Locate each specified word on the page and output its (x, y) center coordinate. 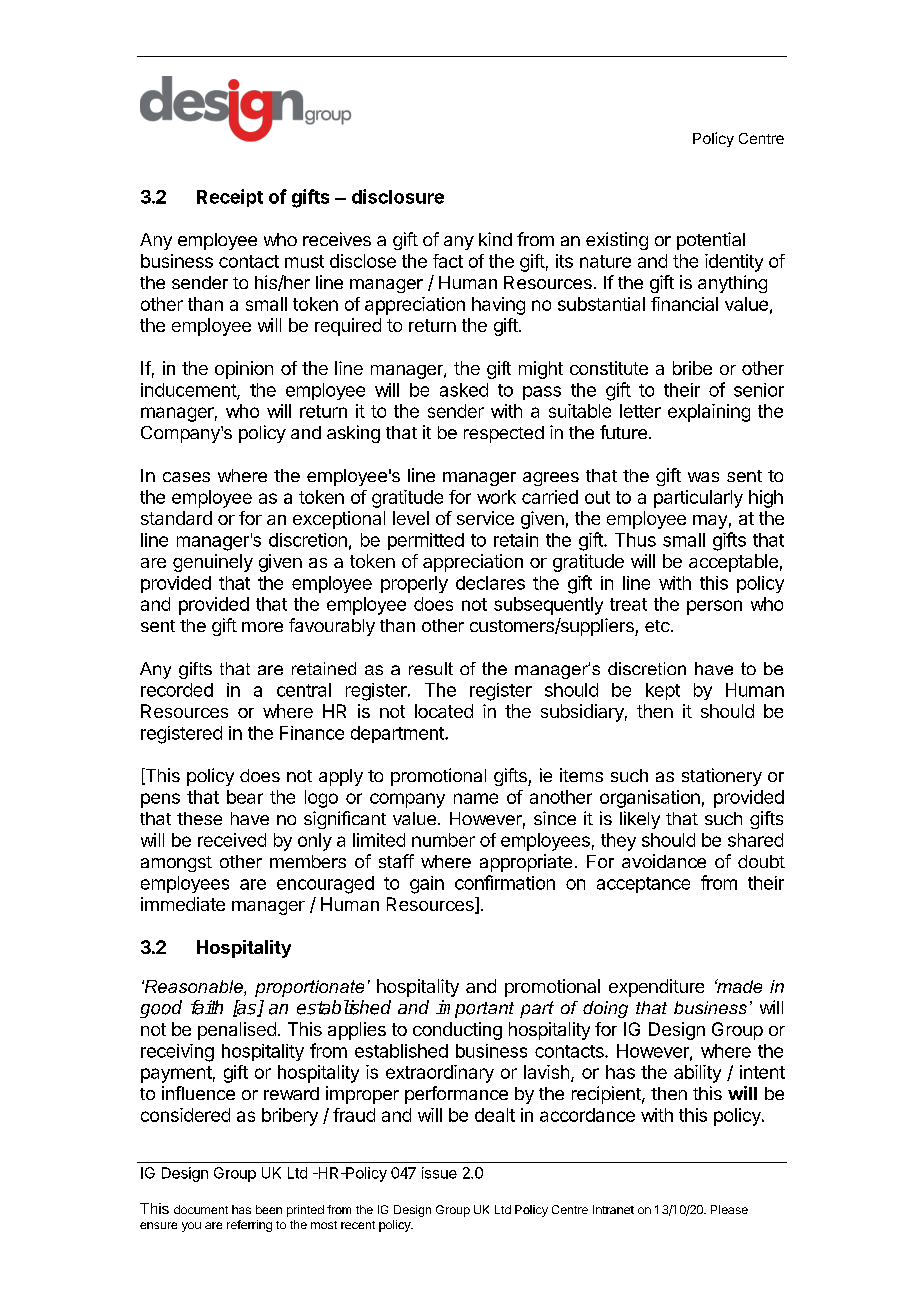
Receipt (230, 198)
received (232, 840)
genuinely (213, 563)
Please (729, 1209)
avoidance (664, 861)
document (201, 1209)
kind (495, 239)
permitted (426, 541)
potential (711, 241)
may (710, 522)
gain (427, 885)
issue (439, 1173)
